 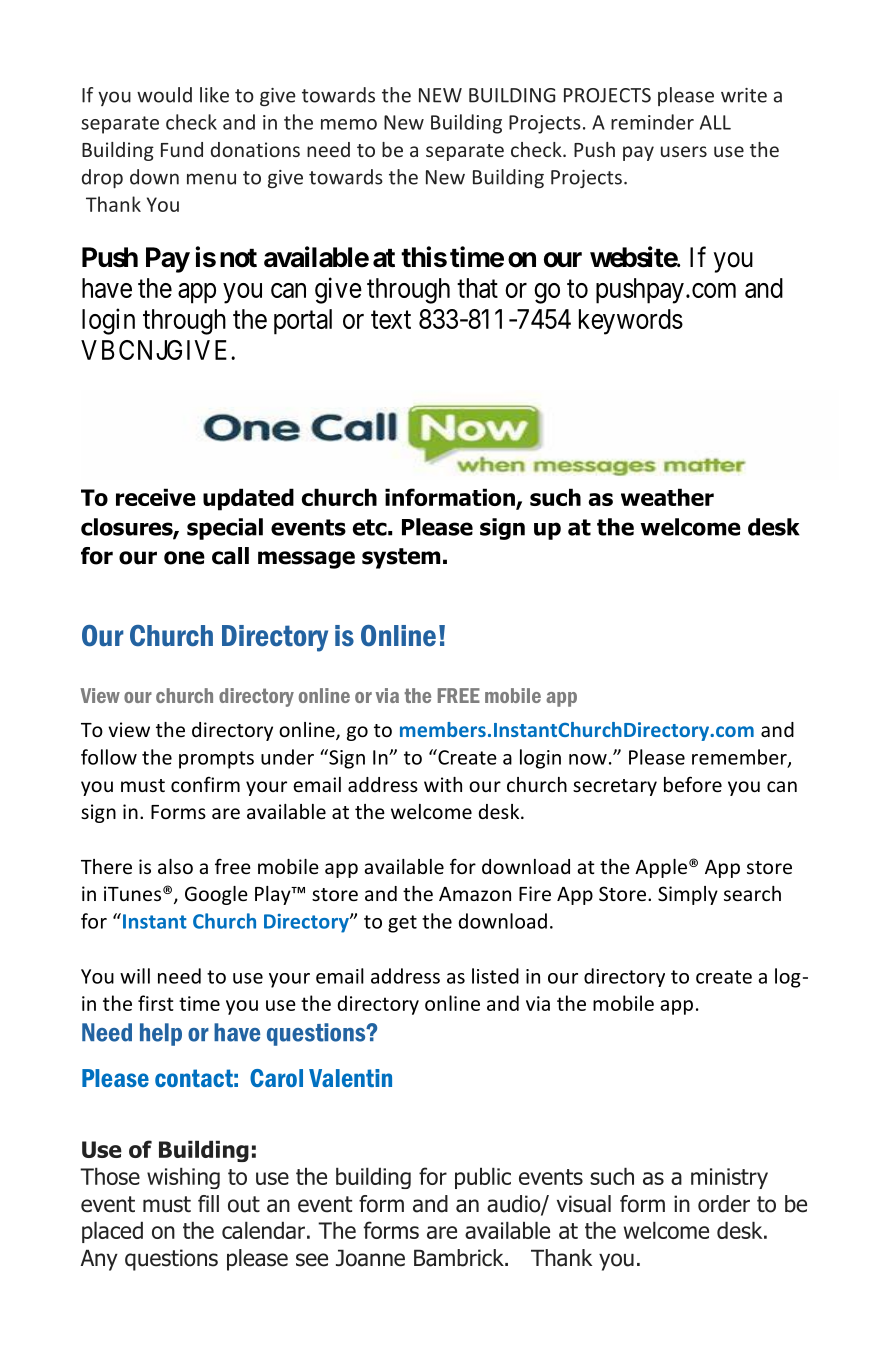 I want to click on prompts, so click(x=216, y=760).
